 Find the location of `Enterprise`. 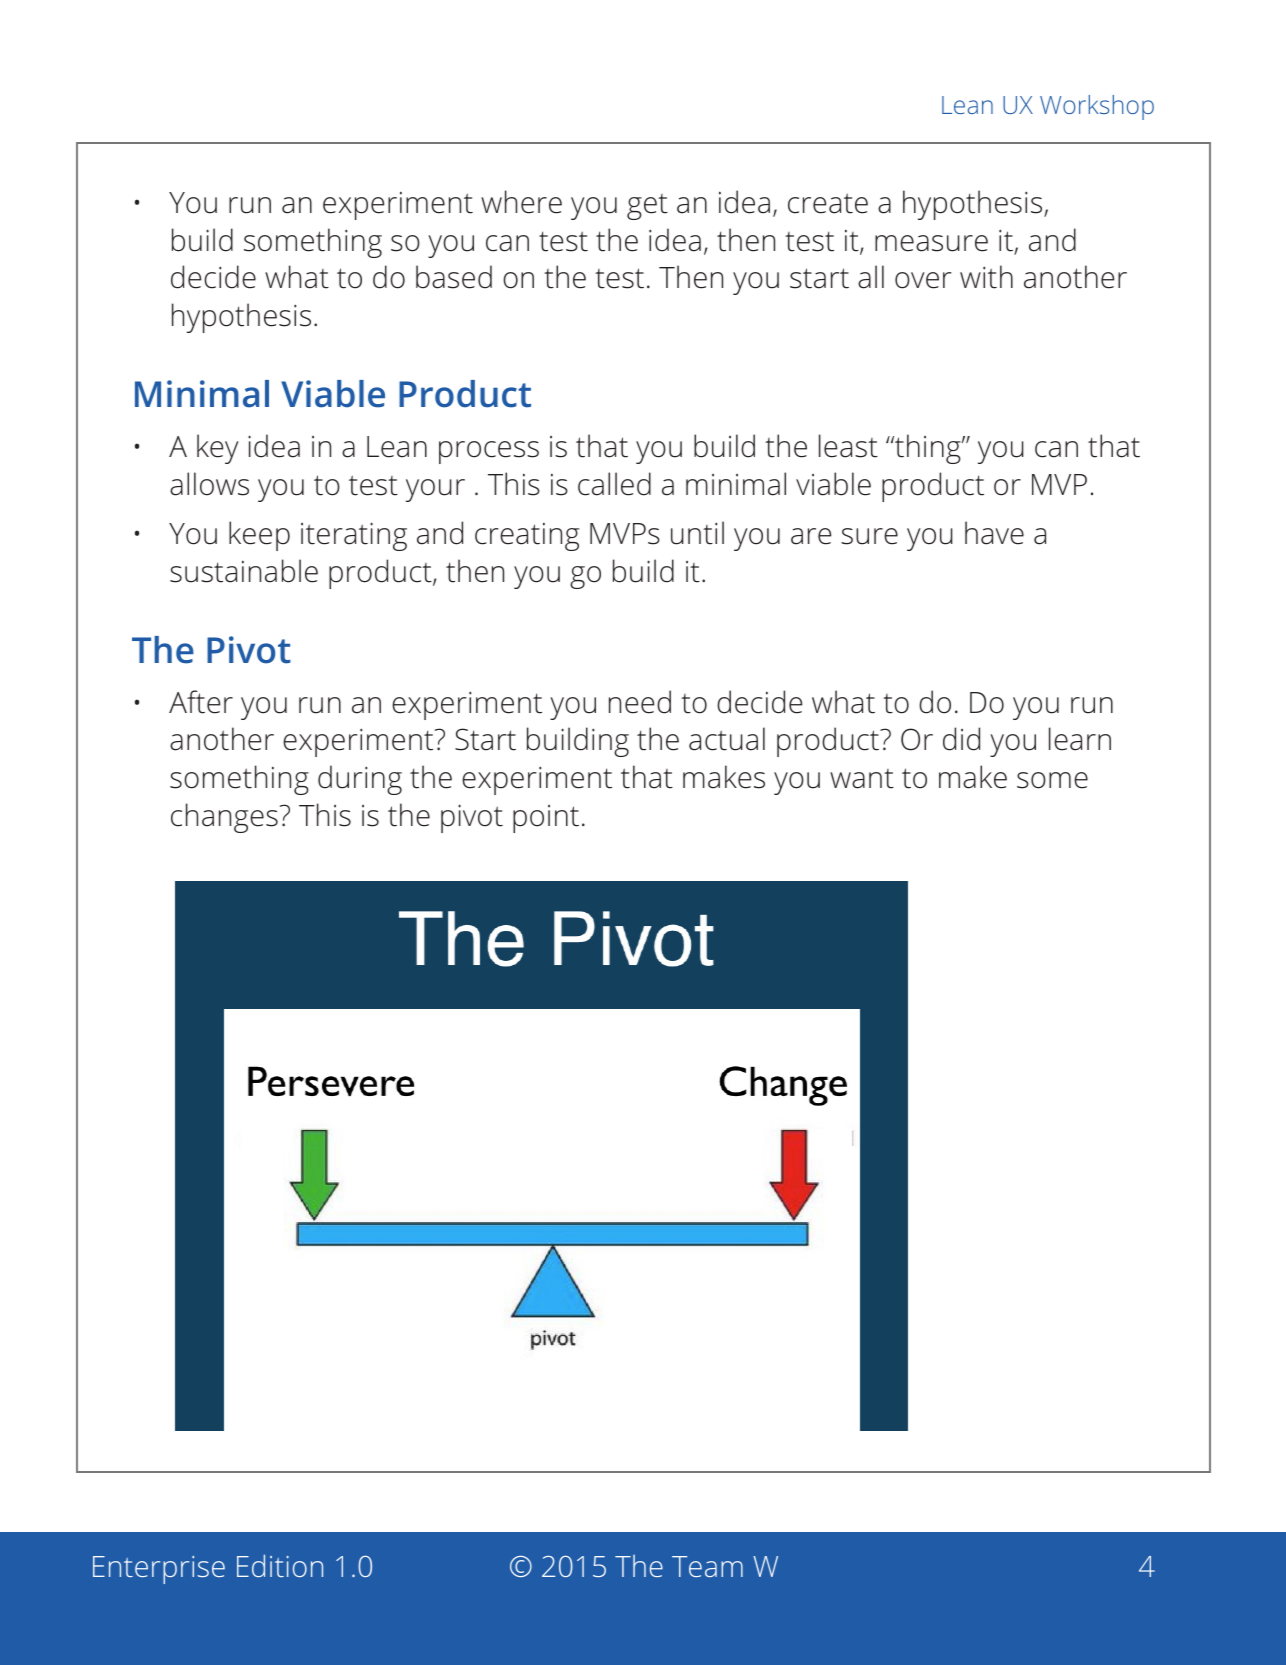

Enterprise is located at coordinates (159, 1570).
